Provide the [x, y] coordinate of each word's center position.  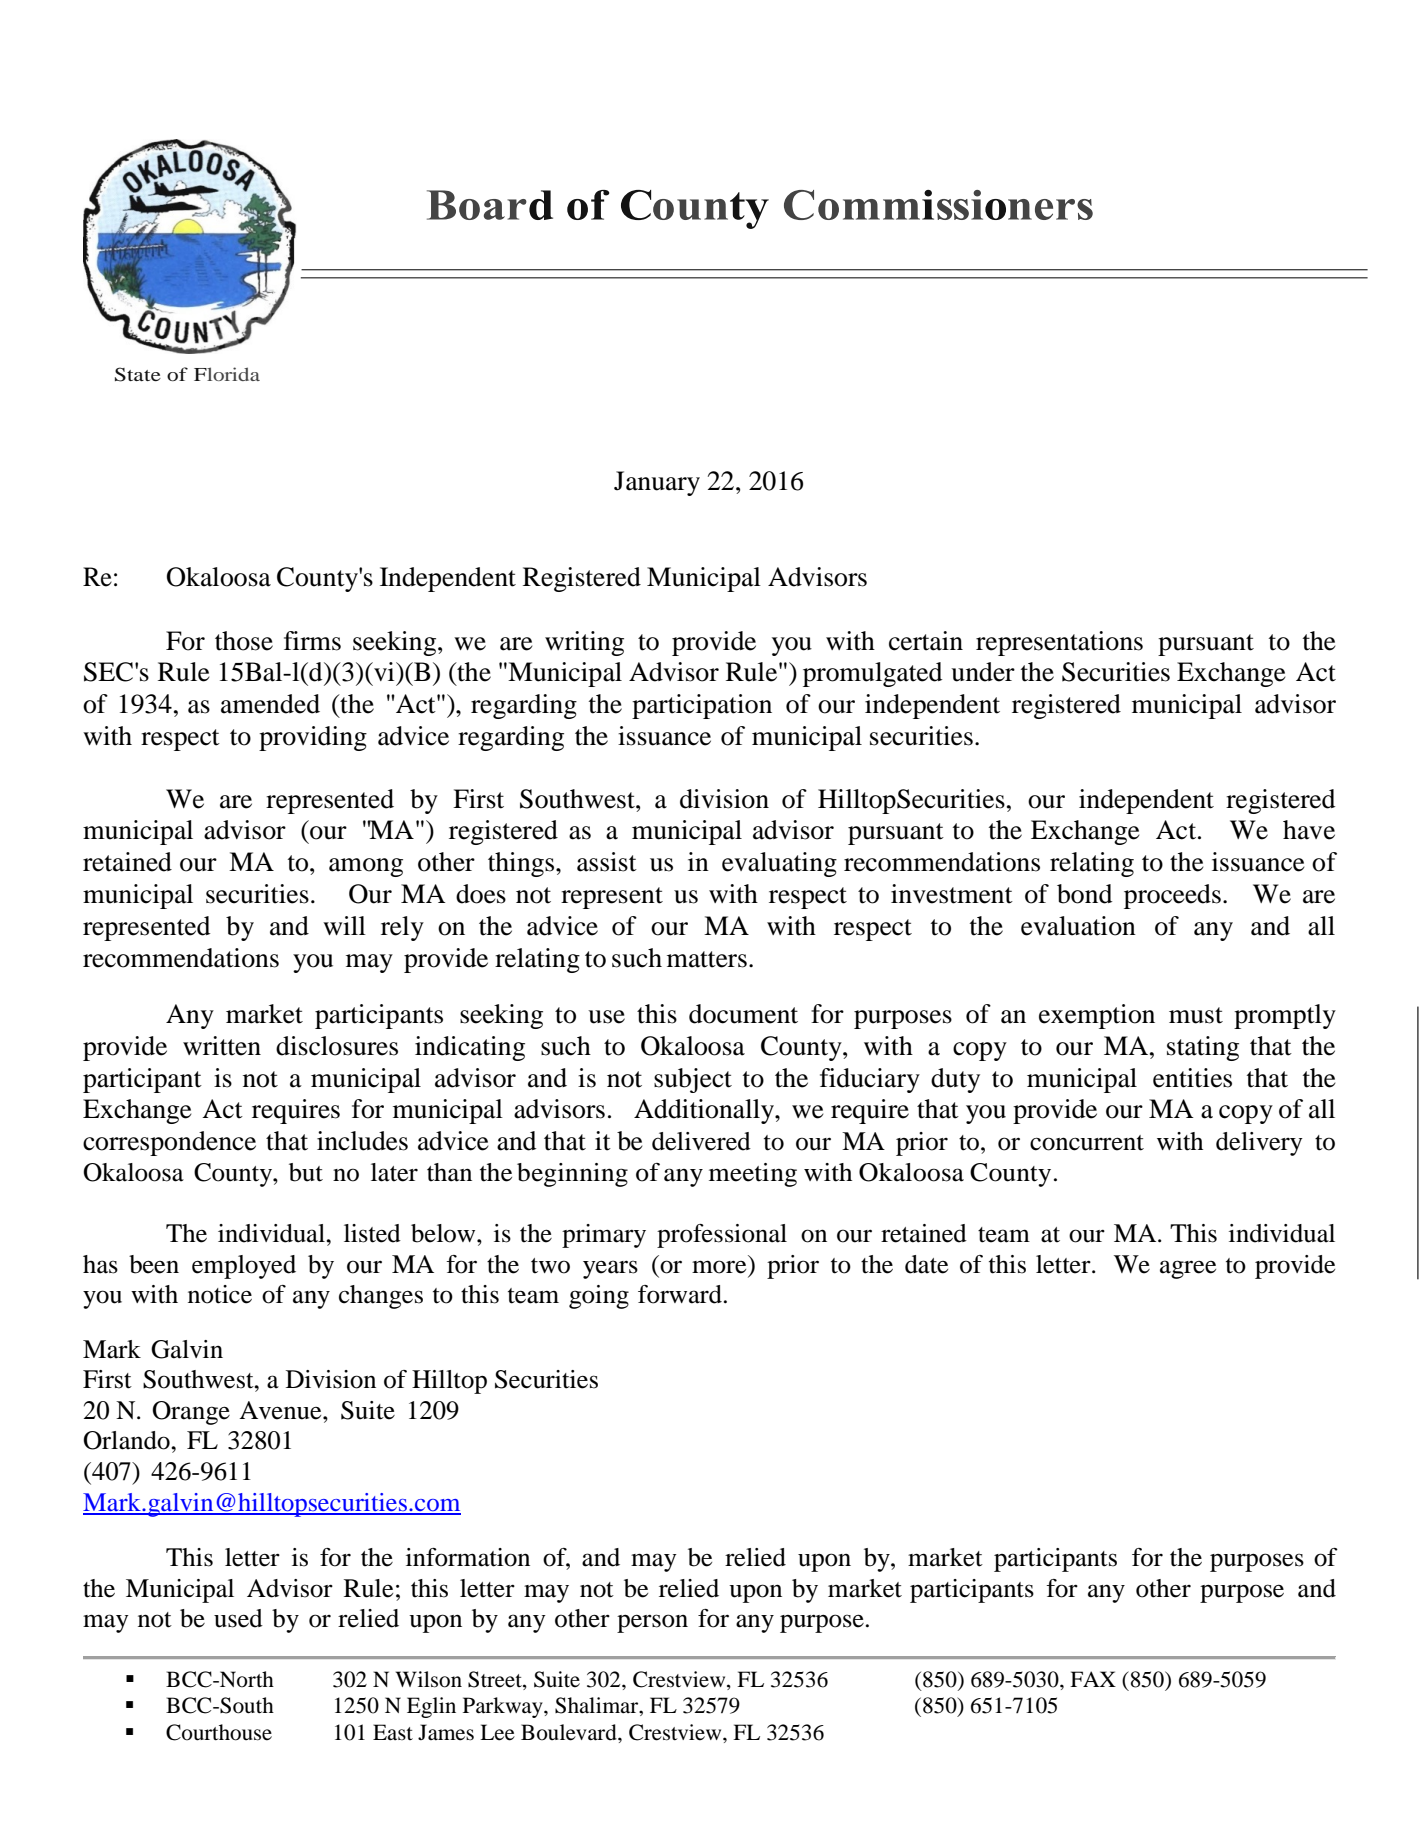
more [719, 1267]
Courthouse [219, 1732]
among [366, 867]
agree [1188, 1269]
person [652, 1623]
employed [244, 1267]
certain [926, 641]
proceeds [1172, 896]
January [657, 483]
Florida [227, 374]
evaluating [779, 864]
